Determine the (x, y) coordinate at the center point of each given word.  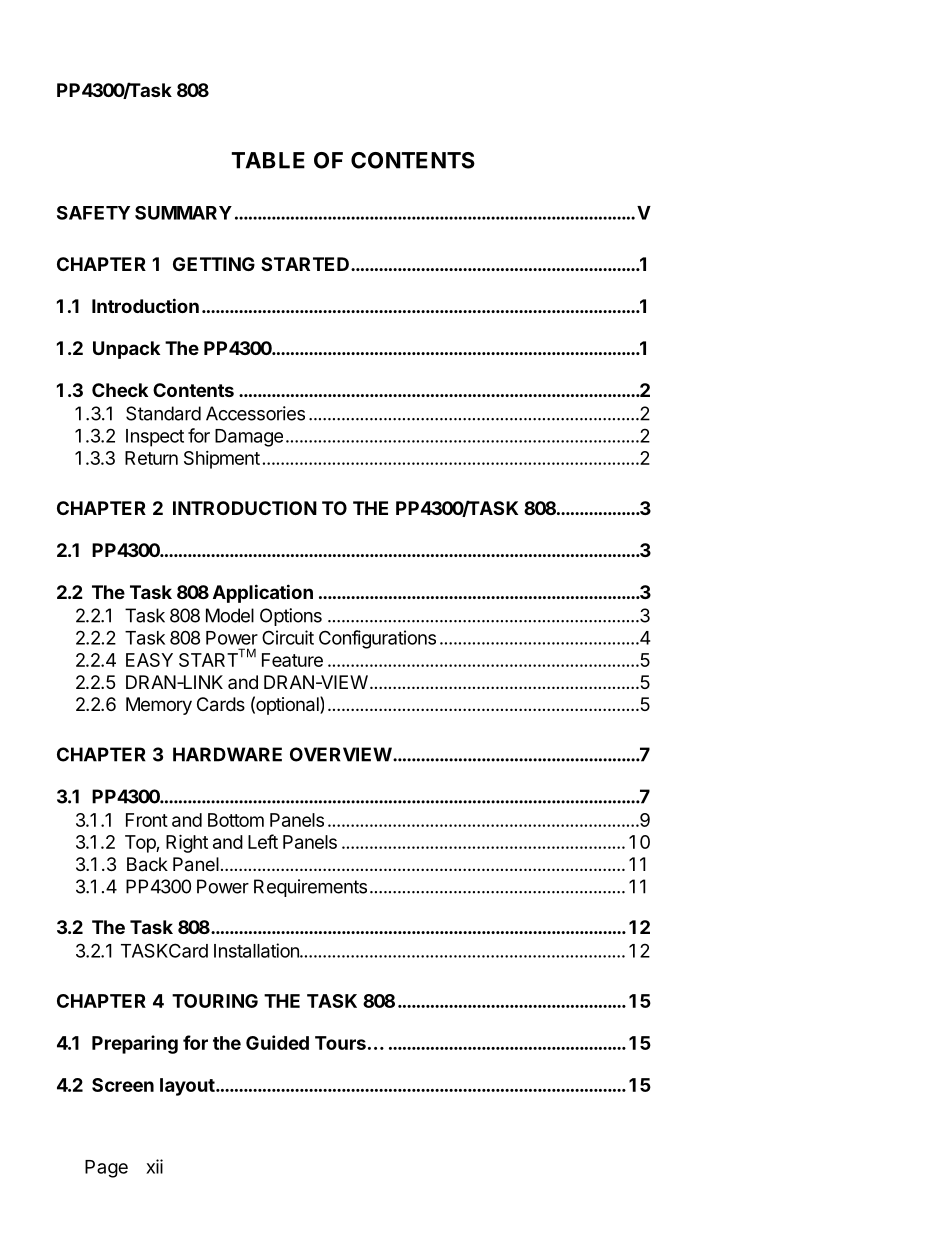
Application (263, 593)
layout (188, 1087)
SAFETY (93, 213)
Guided (277, 1042)
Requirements (310, 888)
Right (187, 843)
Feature (292, 660)
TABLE (268, 160)
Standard (163, 413)
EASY (149, 660)
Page (106, 1169)
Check (120, 390)
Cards (221, 704)
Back (147, 864)
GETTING (214, 264)
